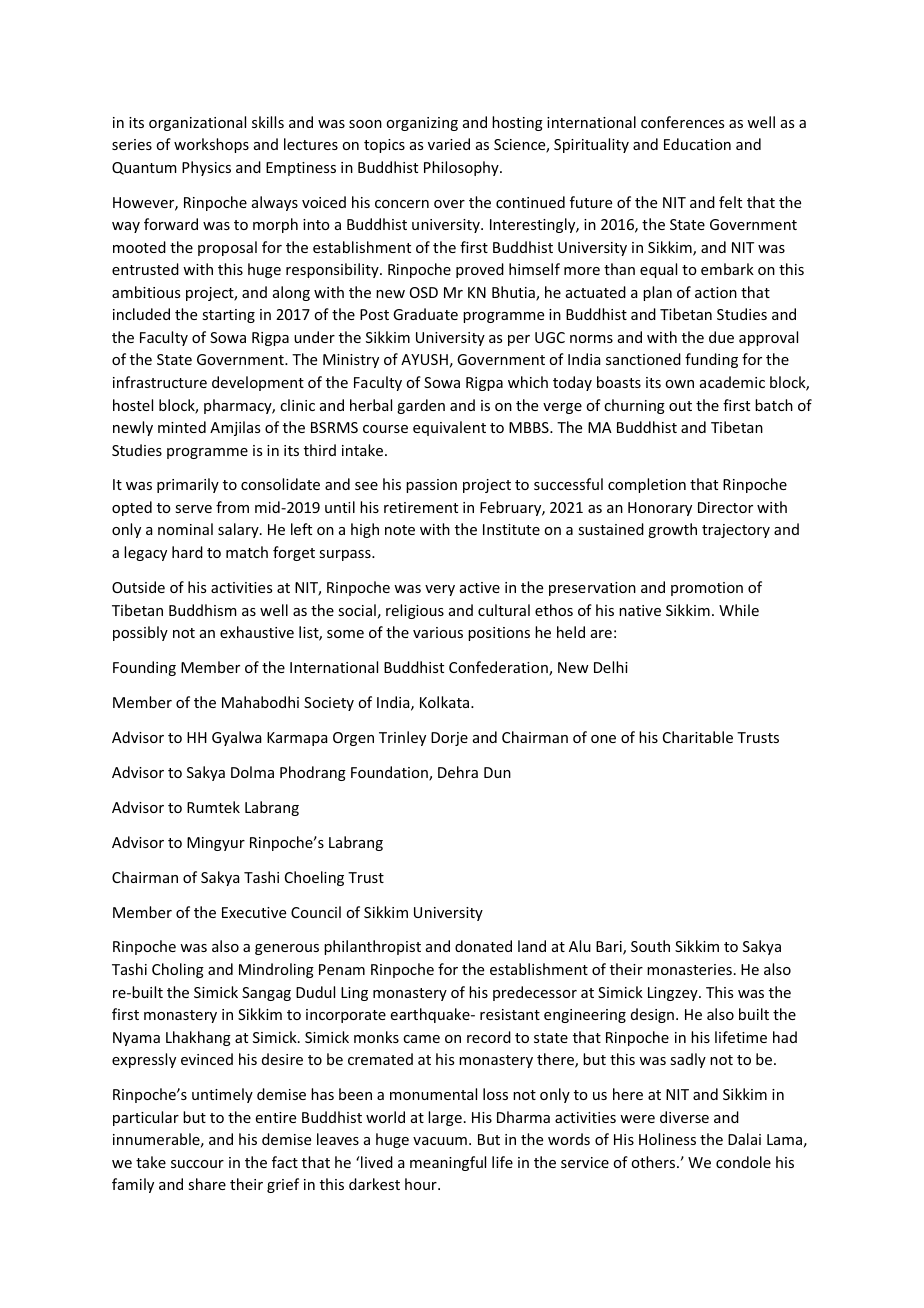  What do you see at coordinates (739, 610) in the screenshot?
I see `While` at bounding box center [739, 610].
